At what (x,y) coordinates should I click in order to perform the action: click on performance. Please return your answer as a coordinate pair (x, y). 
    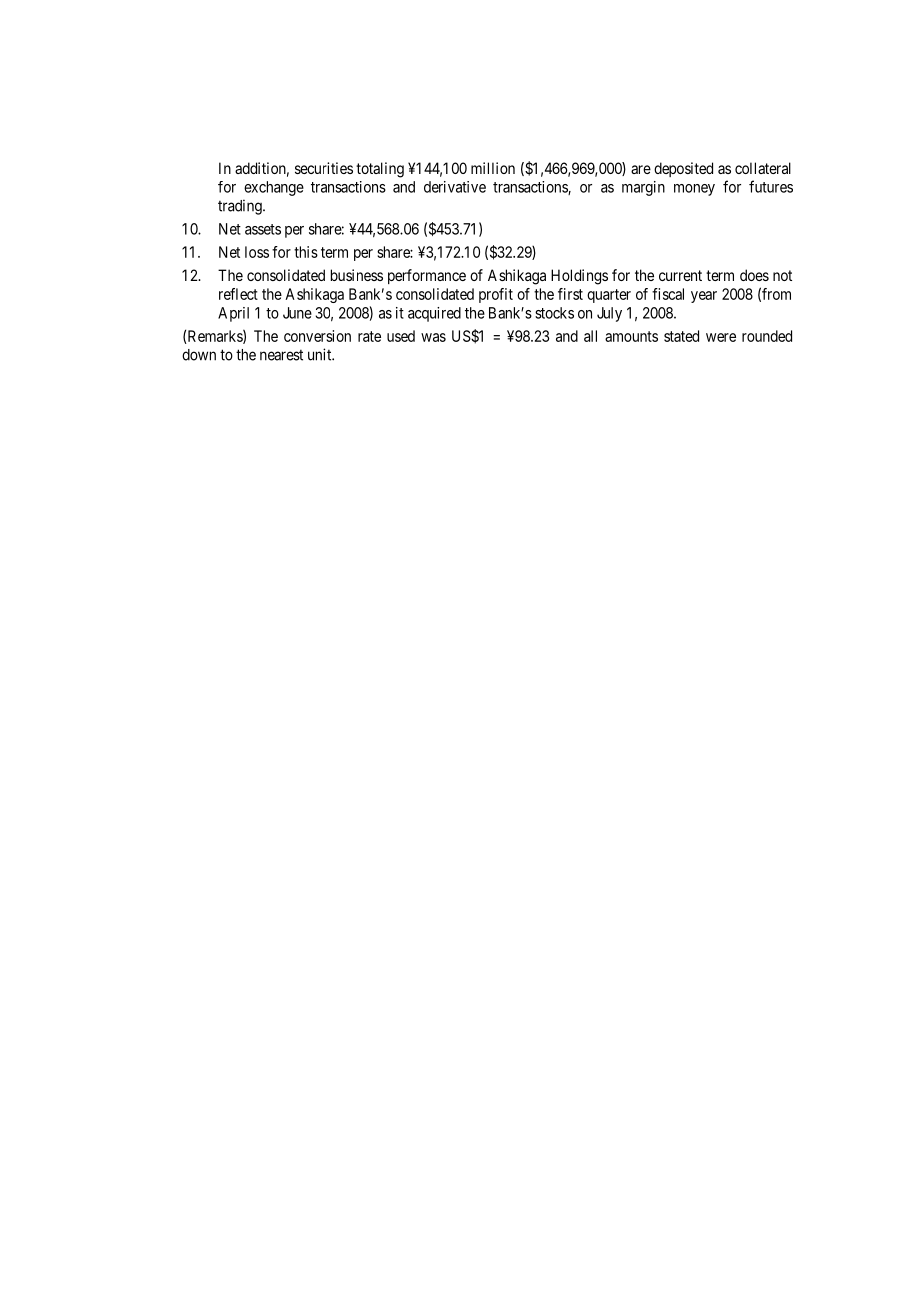
    Looking at the image, I should click on (427, 276).
